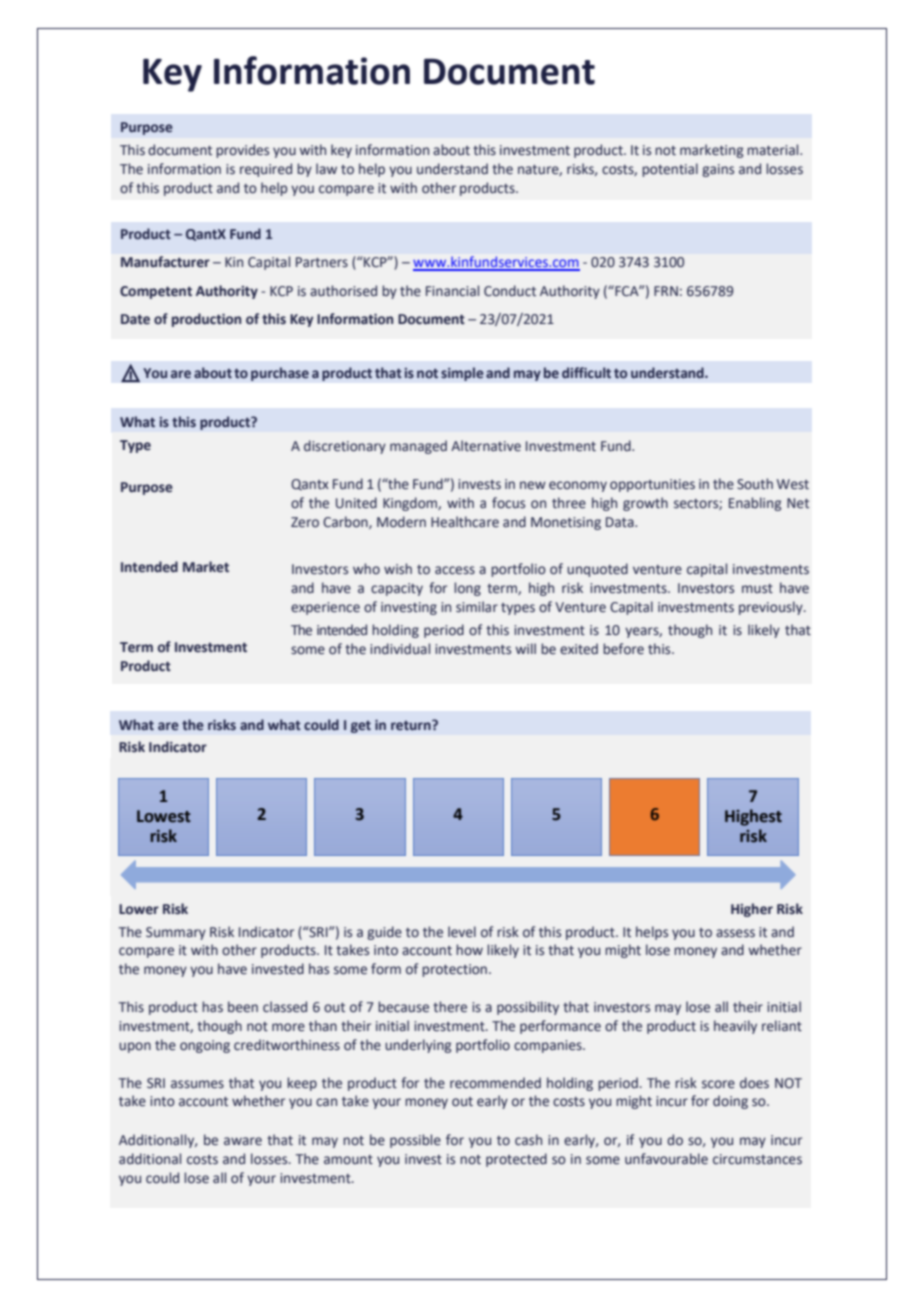 The width and height of the screenshot is (924, 1308). What do you see at coordinates (400, 648) in the screenshot?
I see `individual` at bounding box center [400, 648].
